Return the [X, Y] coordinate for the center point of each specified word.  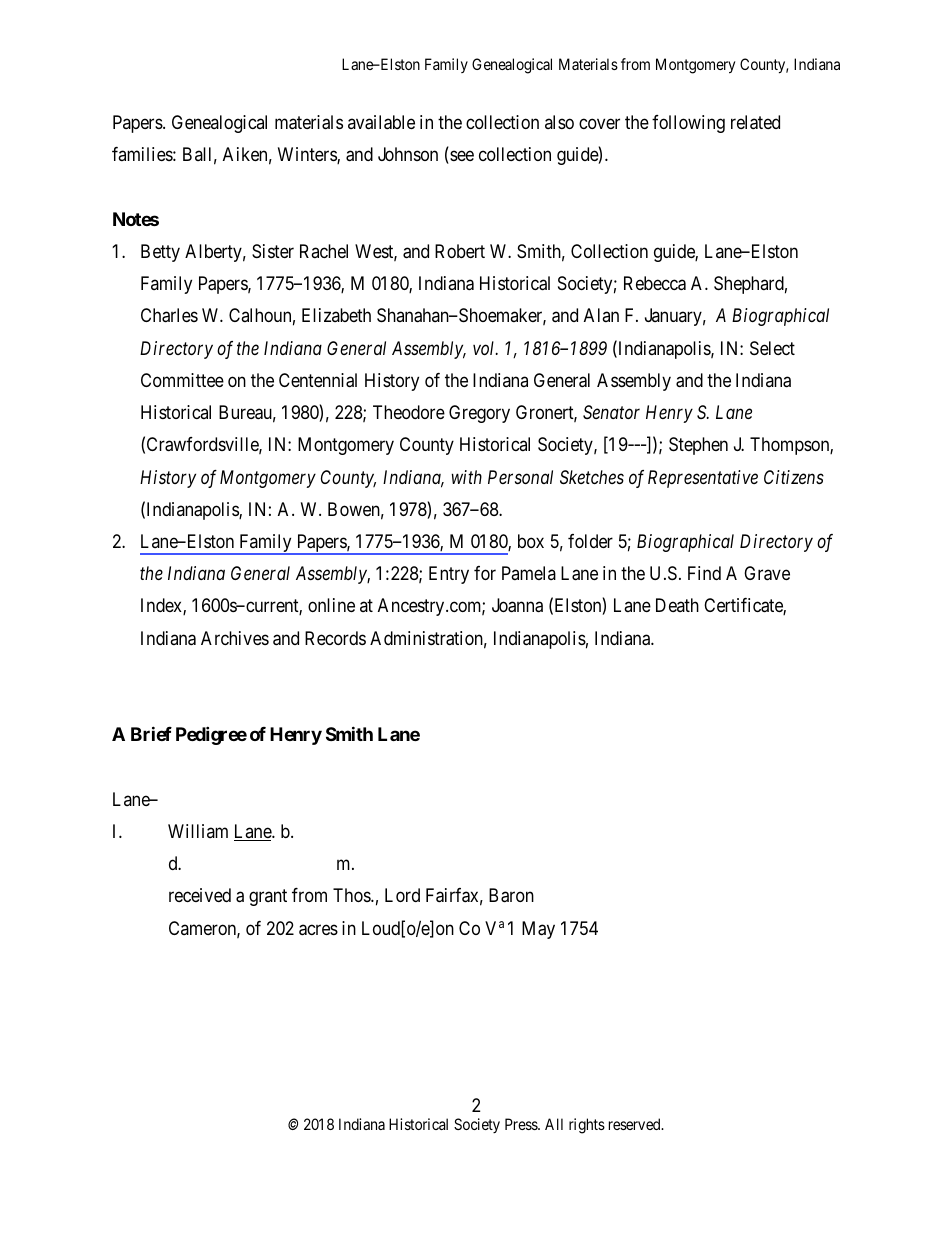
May [538, 930]
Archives [235, 638]
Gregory [479, 414]
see [461, 157]
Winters [308, 155]
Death [677, 605]
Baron [511, 895]
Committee [182, 380]
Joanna [517, 605]
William [198, 831]
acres [318, 930]
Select [772, 348]
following [688, 124]
